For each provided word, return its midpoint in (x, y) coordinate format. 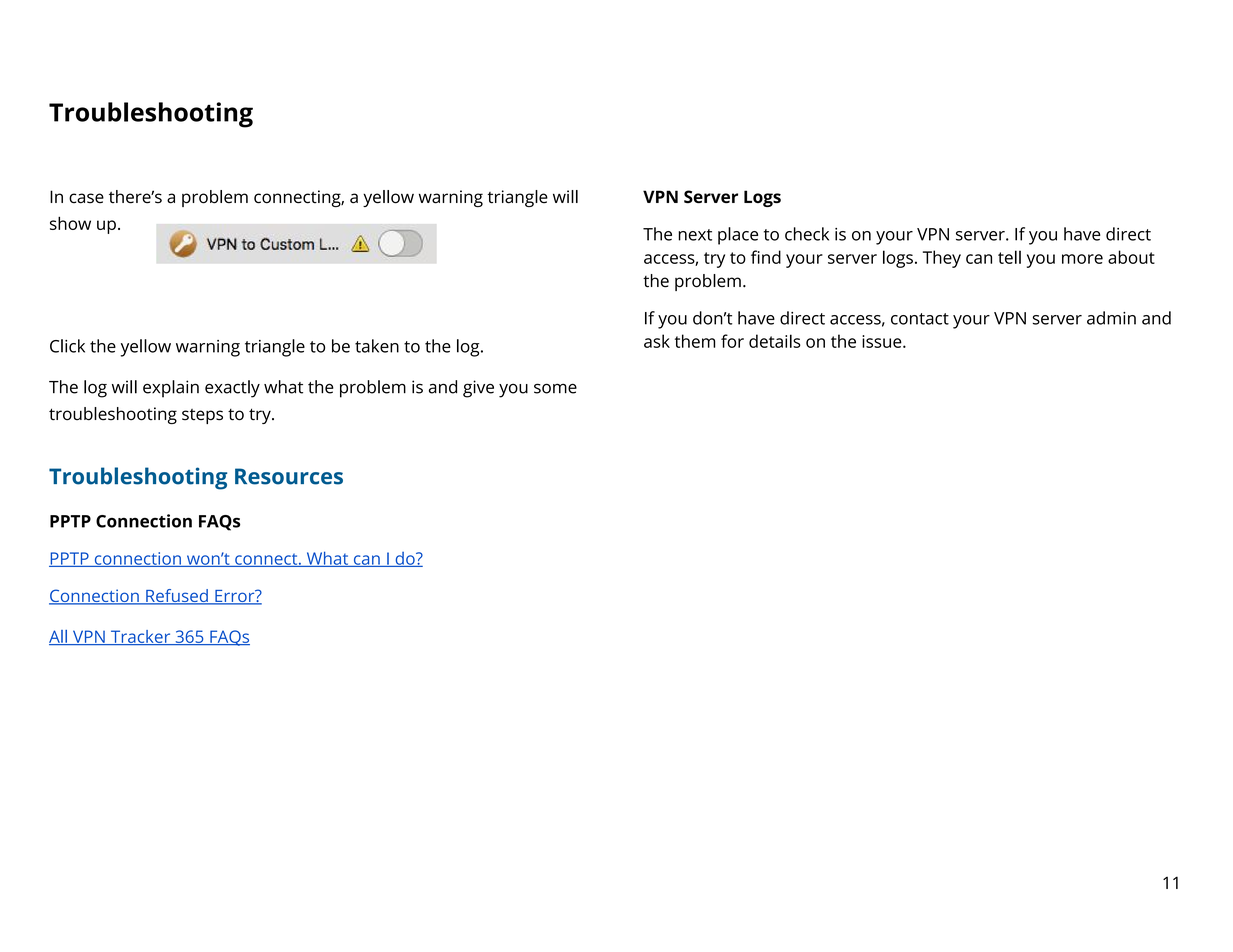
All (59, 637)
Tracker (140, 637)
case (86, 198)
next (695, 235)
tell (1009, 257)
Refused (177, 597)
